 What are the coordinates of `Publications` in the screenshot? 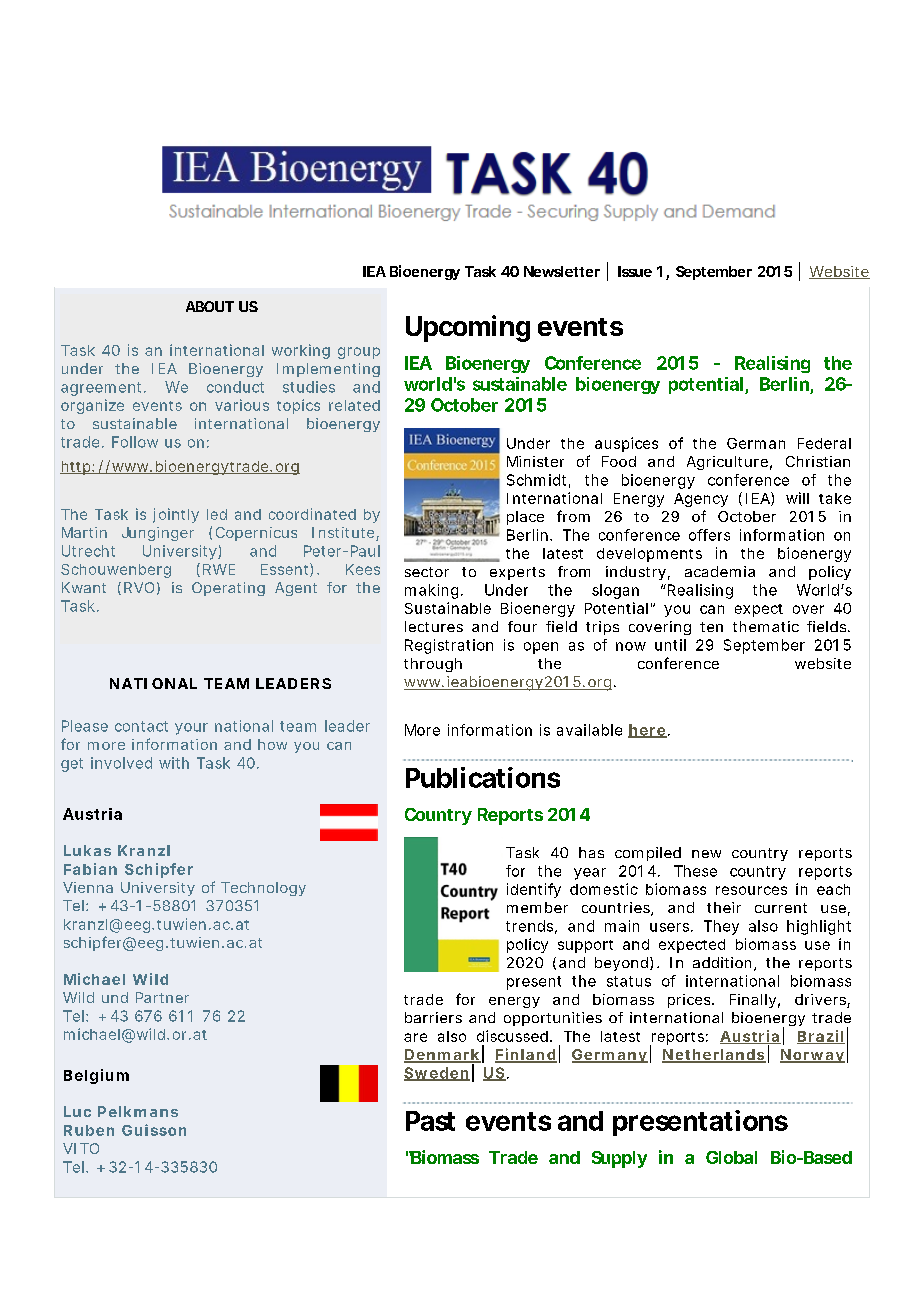 It's located at (483, 777).
